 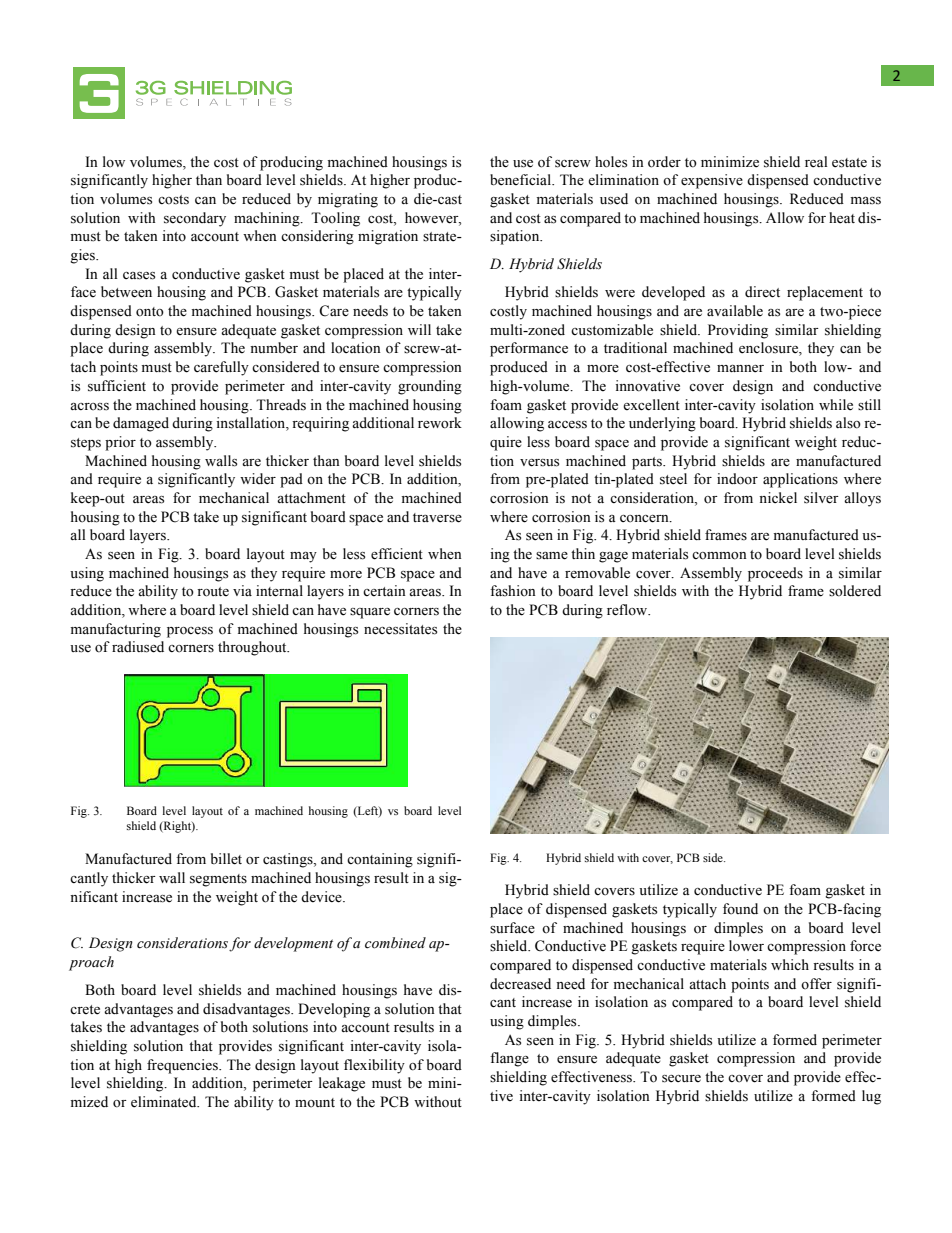 What do you see at coordinates (816, 162) in the screenshot?
I see `real` at bounding box center [816, 162].
